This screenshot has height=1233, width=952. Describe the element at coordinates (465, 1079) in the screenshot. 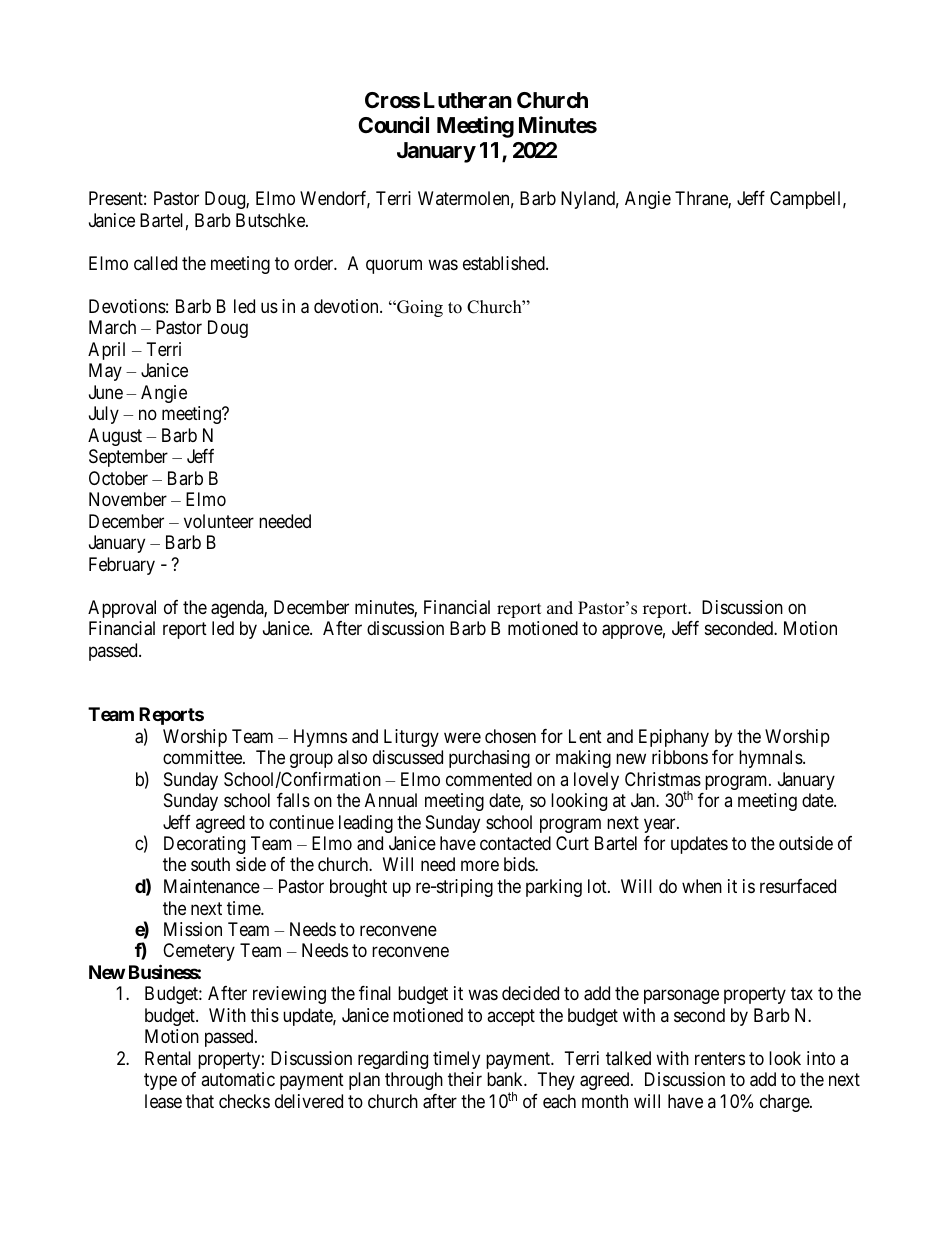

I see `their` at that location.
